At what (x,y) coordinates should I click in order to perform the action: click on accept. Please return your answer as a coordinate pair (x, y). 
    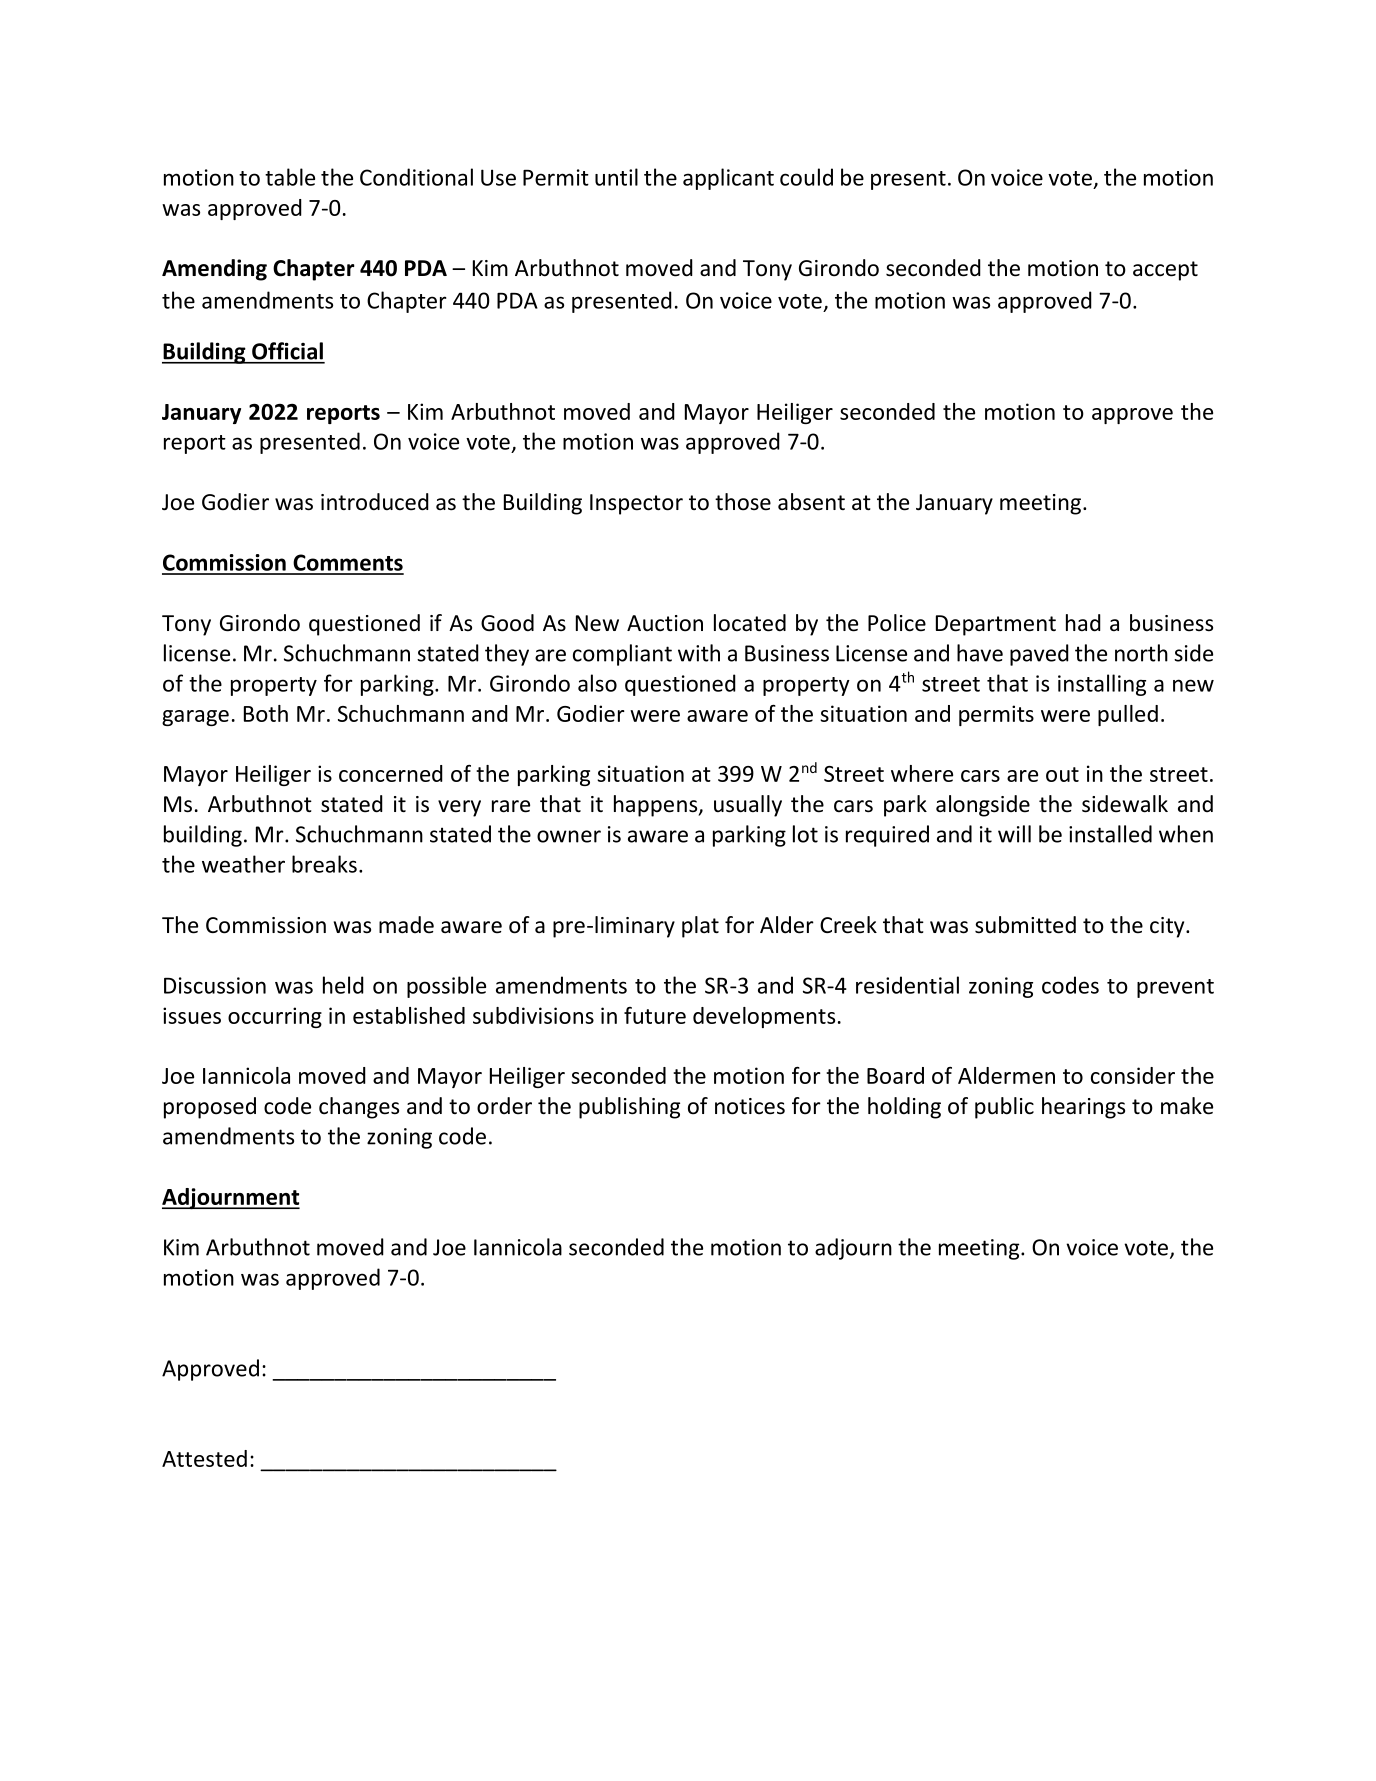
    Looking at the image, I should click on (1165, 271).
